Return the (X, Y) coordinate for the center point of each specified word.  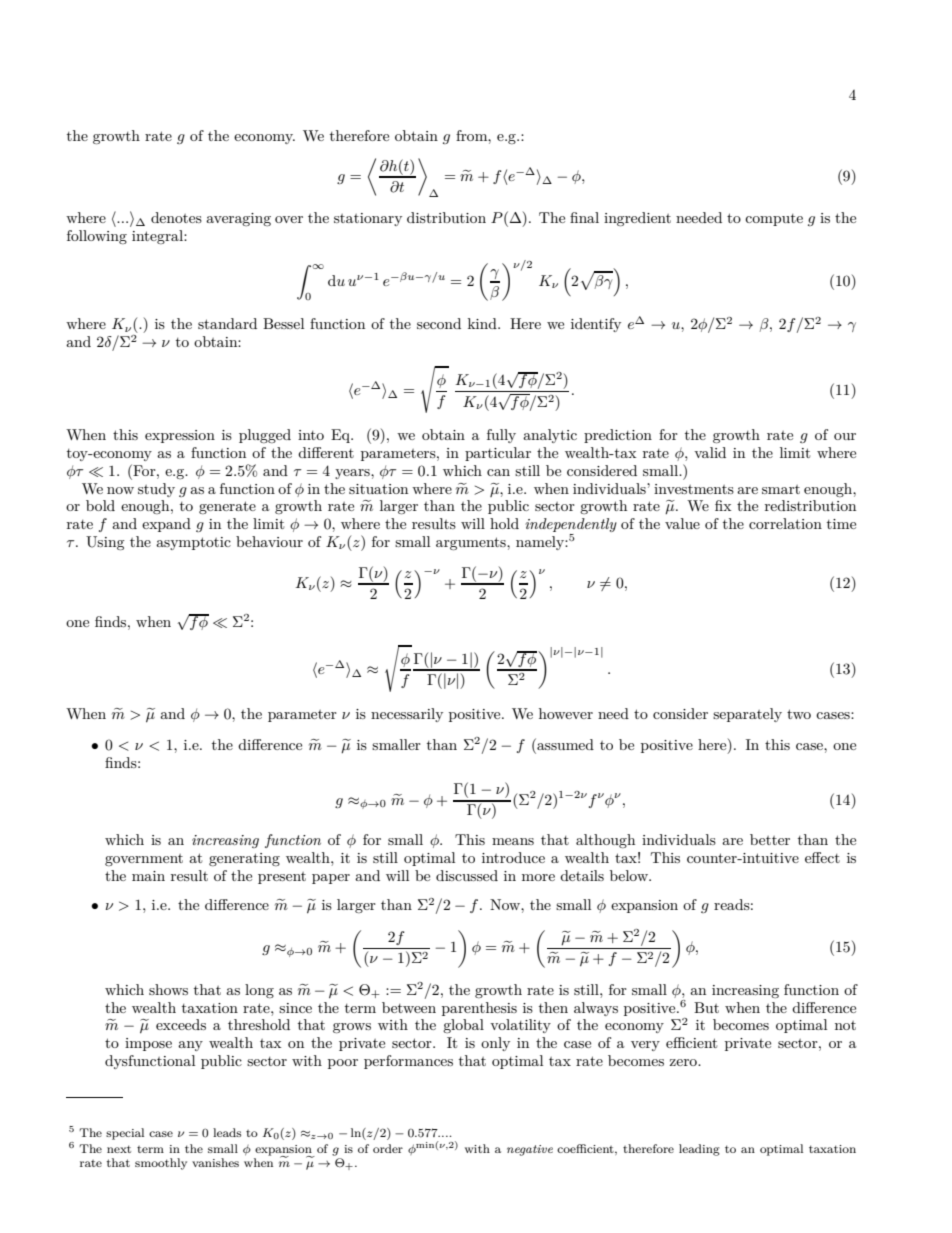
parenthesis (479, 1009)
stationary (368, 219)
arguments (472, 543)
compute (774, 220)
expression (180, 436)
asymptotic (193, 543)
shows (168, 989)
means (513, 841)
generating (244, 859)
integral (158, 237)
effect (822, 857)
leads (227, 1132)
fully (501, 436)
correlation (785, 523)
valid (710, 452)
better (770, 839)
